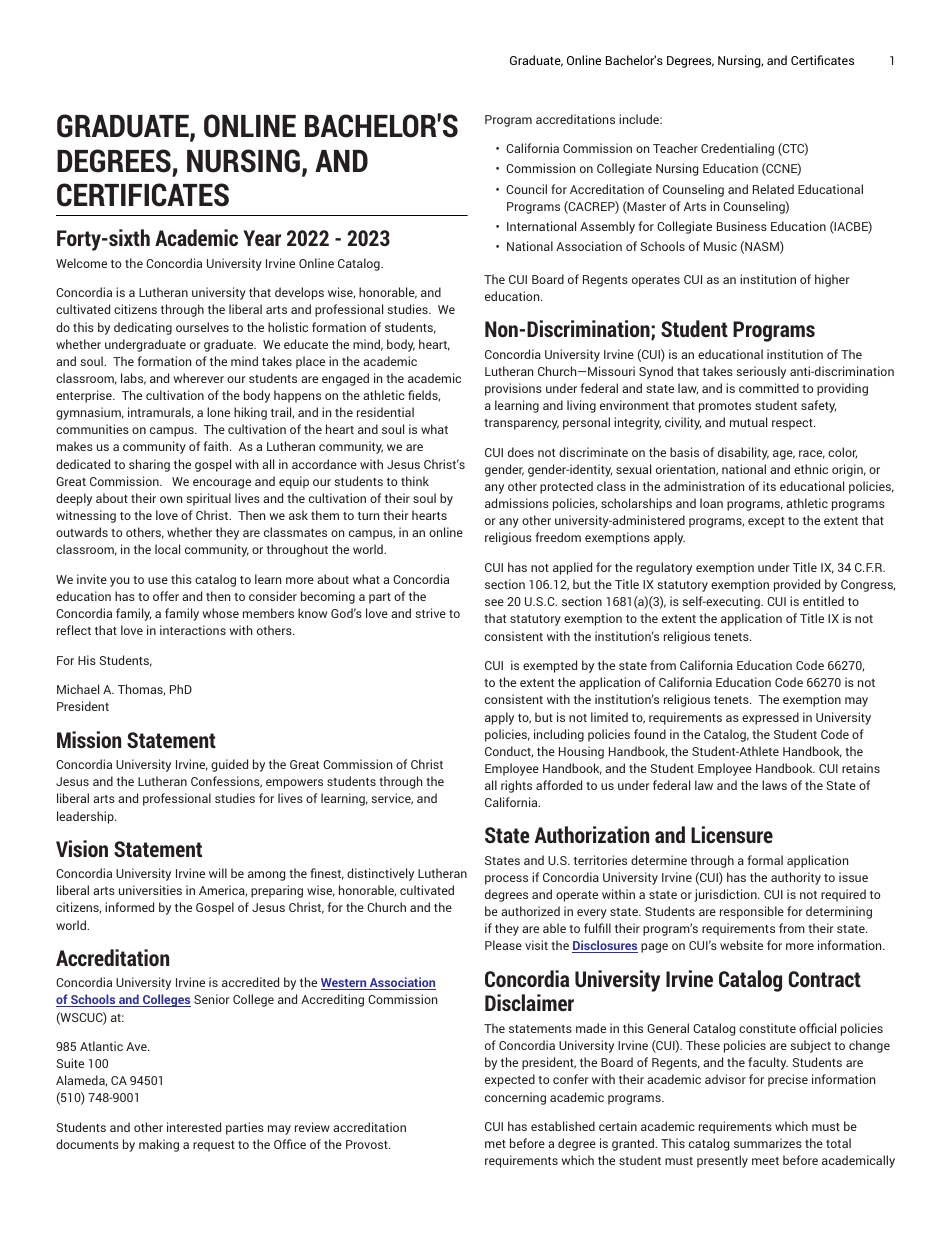  What do you see at coordinates (796, 878) in the page?
I see `authority` at bounding box center [796, 878].
